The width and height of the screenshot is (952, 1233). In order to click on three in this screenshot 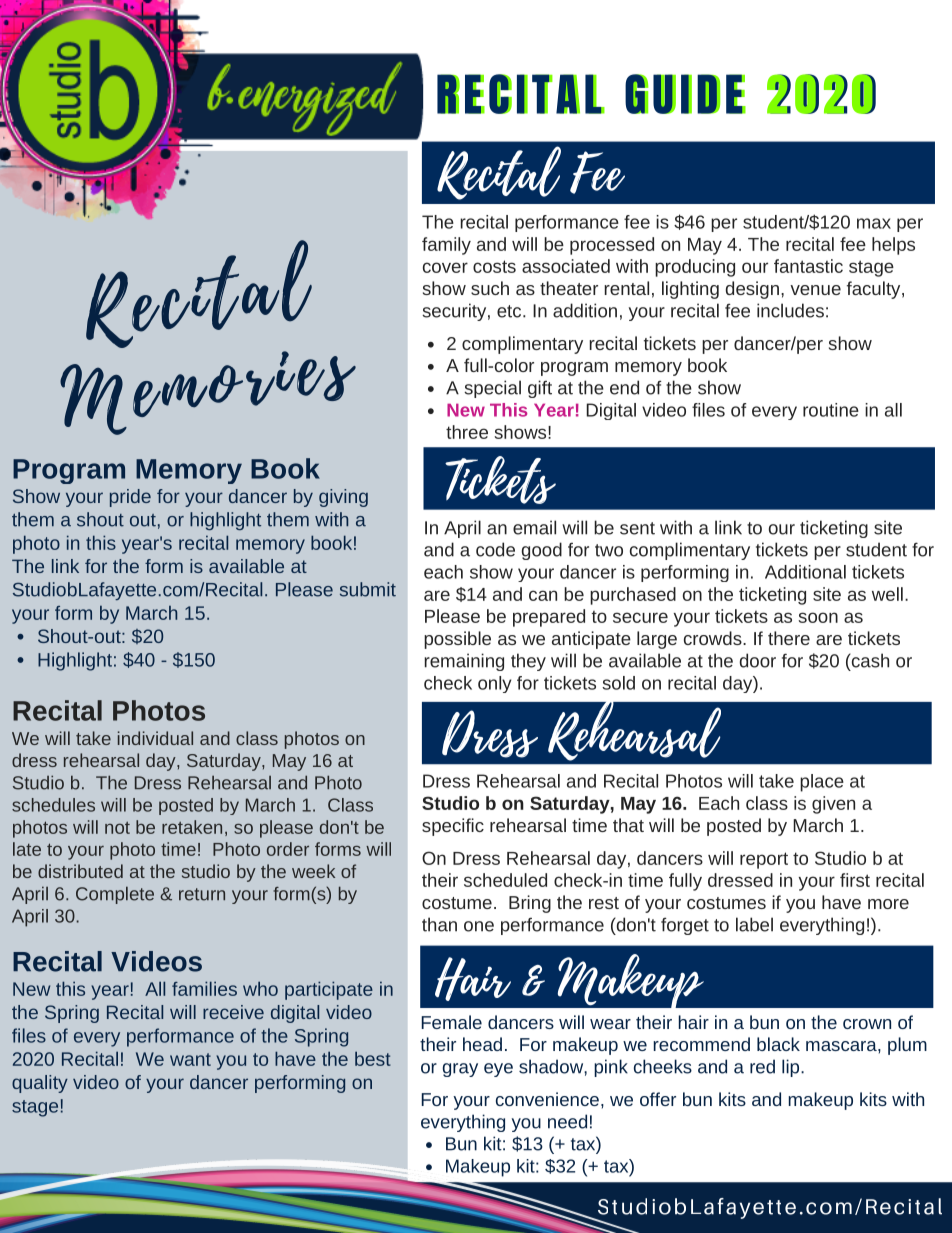, I will do `click(467, 432)`.
